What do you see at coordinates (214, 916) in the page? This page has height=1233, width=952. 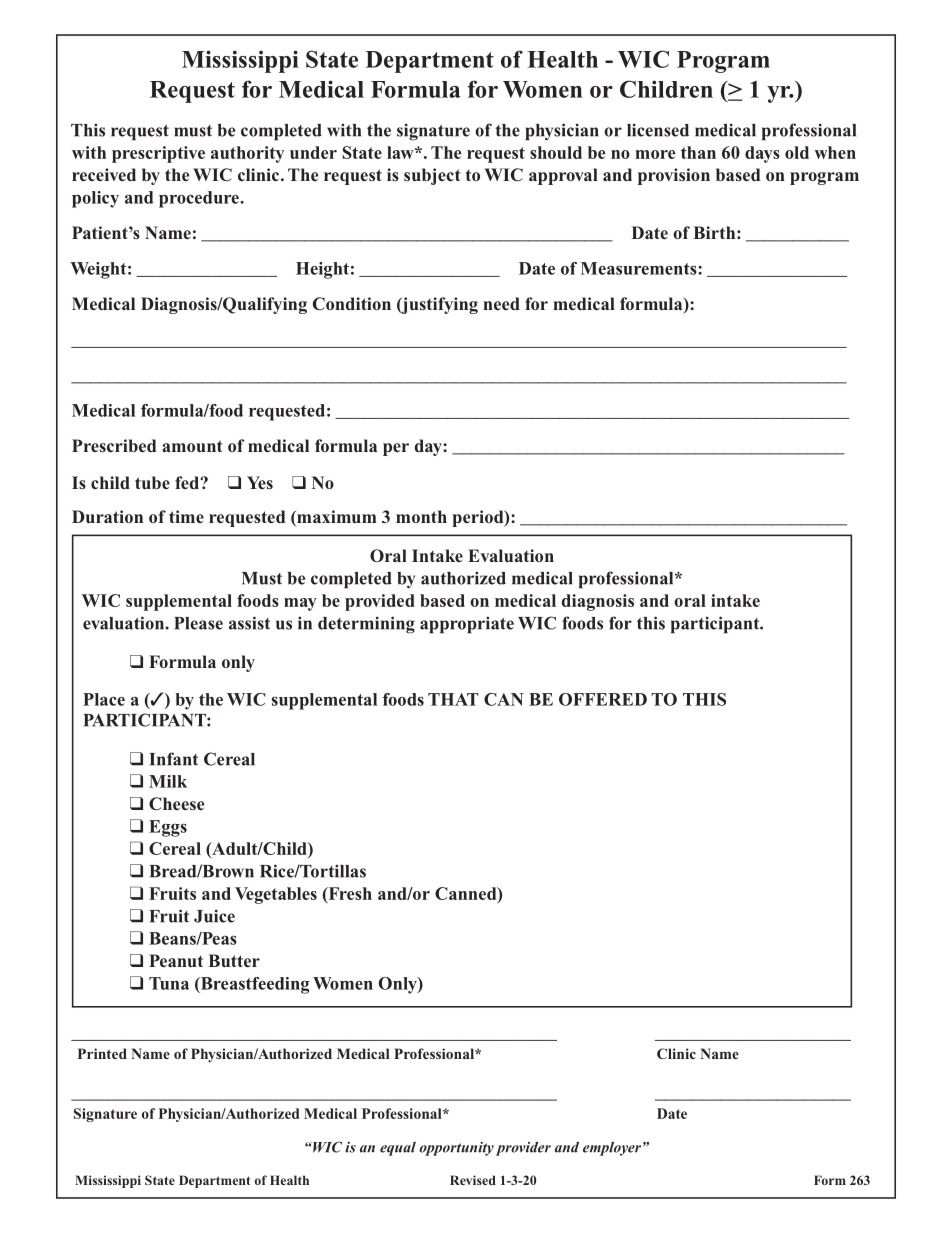 I see `Juice` at bounding box center [214, 916].
